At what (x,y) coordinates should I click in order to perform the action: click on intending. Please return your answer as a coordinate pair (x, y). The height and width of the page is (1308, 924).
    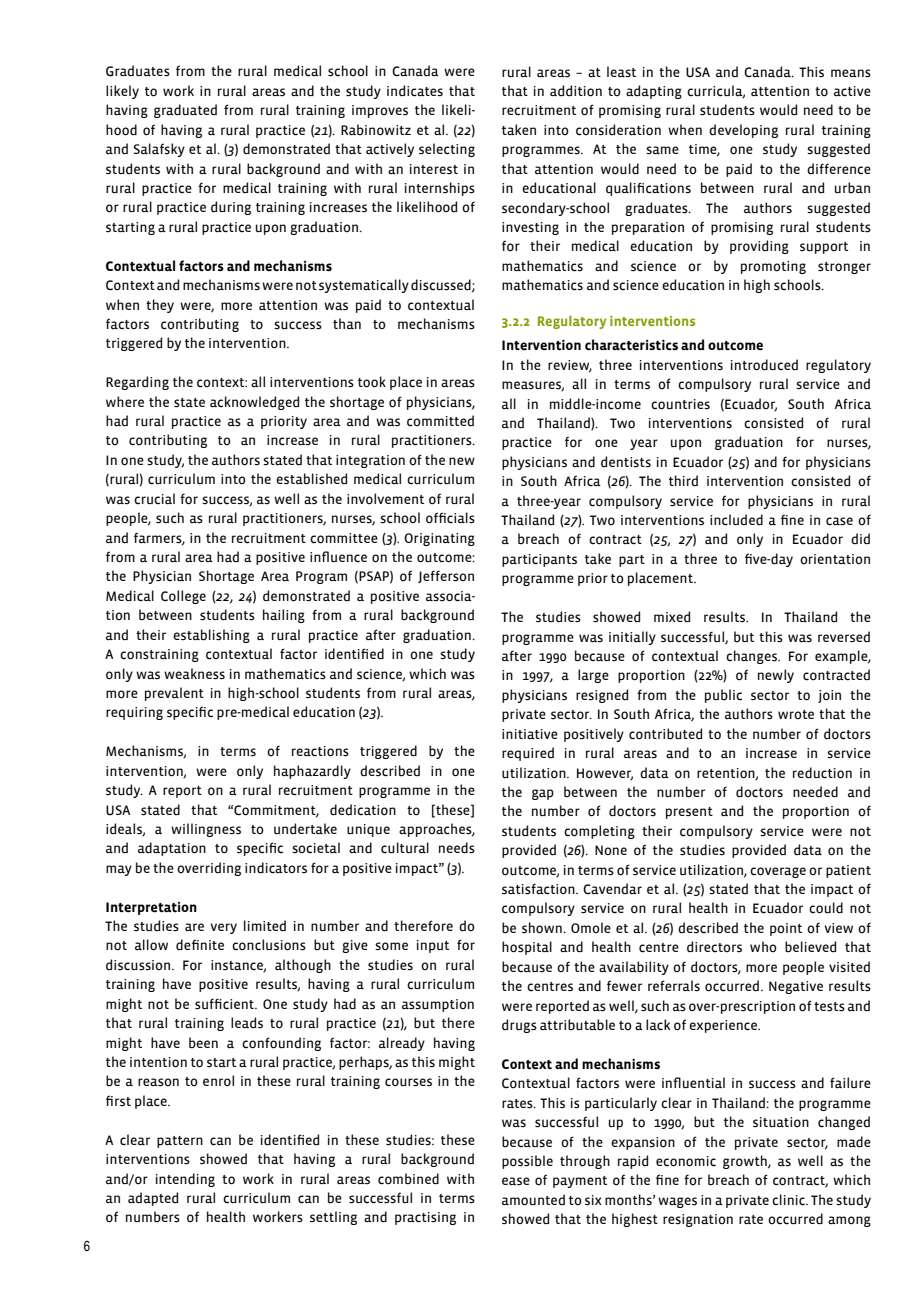
    Looking at the image, I should click on (185, 1180).
